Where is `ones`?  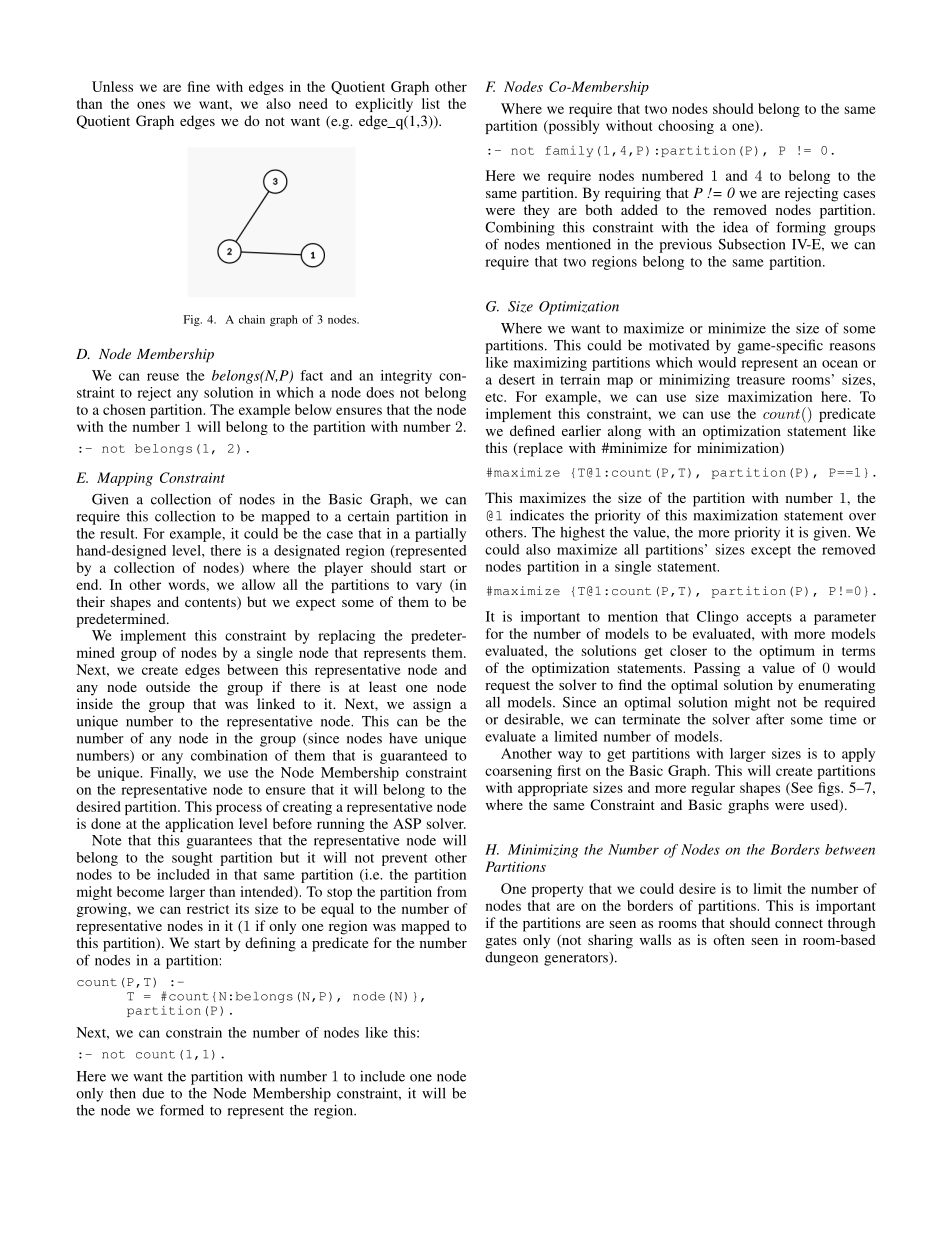
ones is located at coordinates (151, 105).
